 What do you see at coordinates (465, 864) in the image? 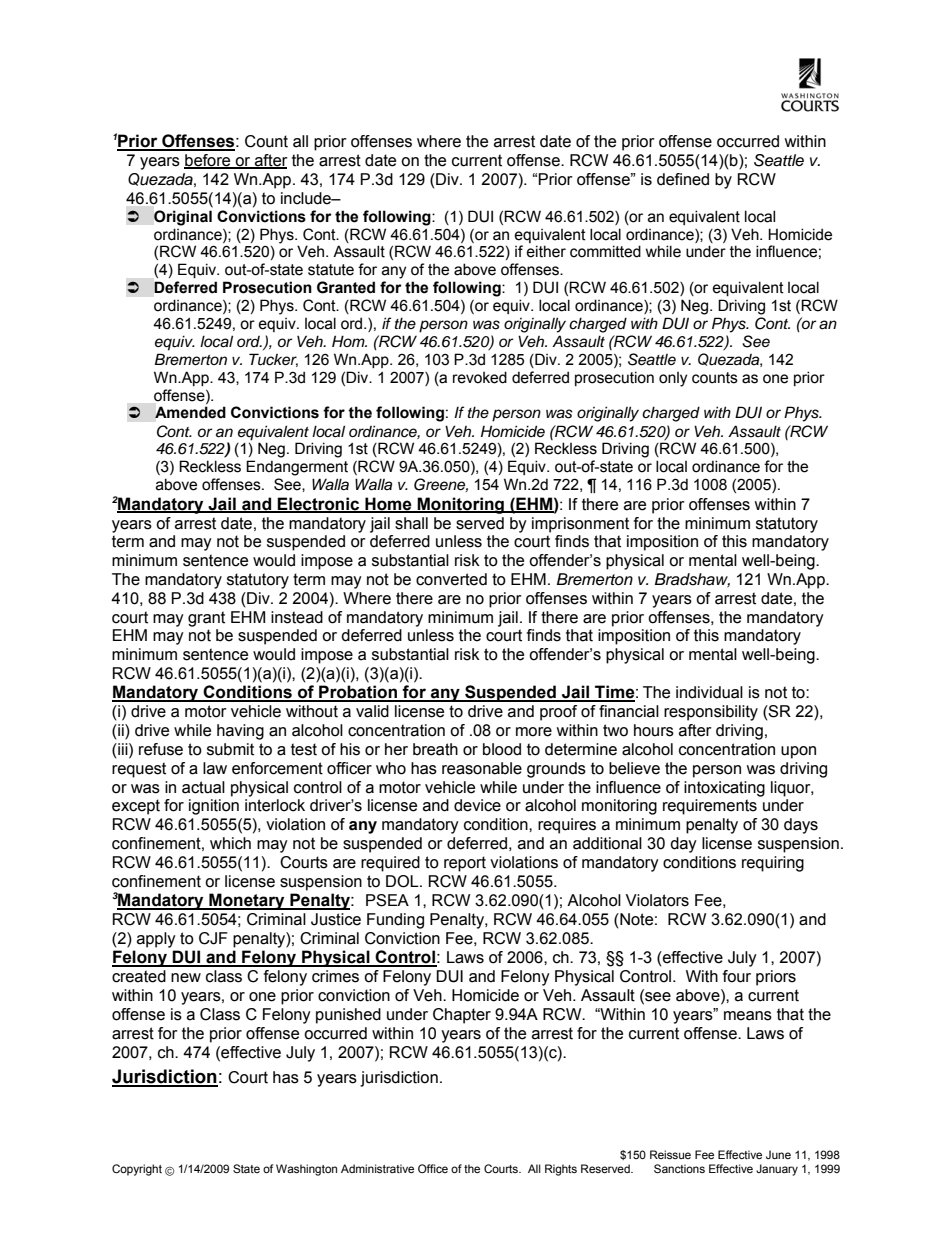
I see `report` at bounding box center [465, 864].
